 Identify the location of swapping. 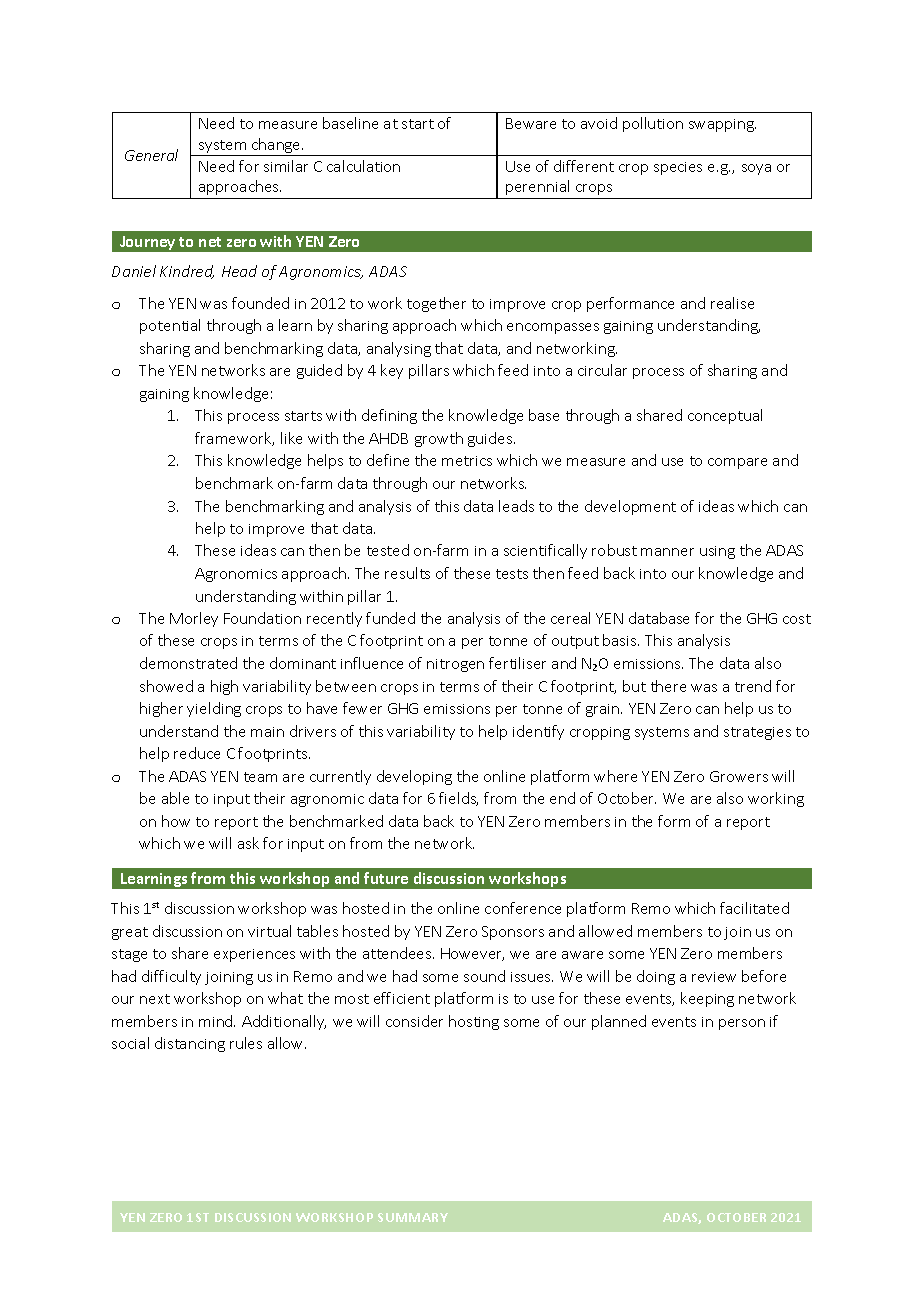
(722, 125).
